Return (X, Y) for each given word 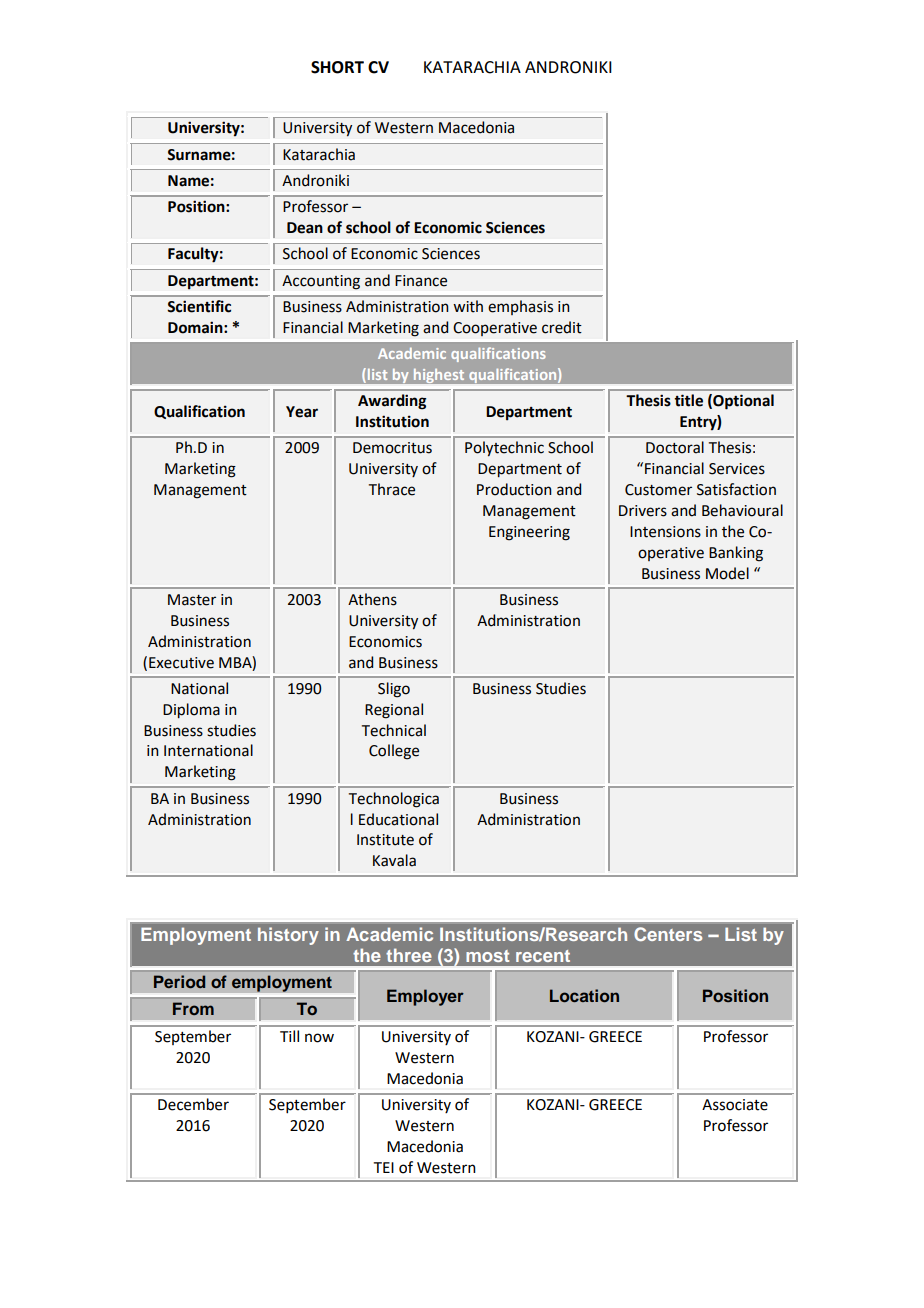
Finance (421, 281)
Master (192, 600)
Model (727, 573)
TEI (384, 1167)
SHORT (337, 67)
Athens (372, 599)
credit (562, 327)
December (193, 1104)
